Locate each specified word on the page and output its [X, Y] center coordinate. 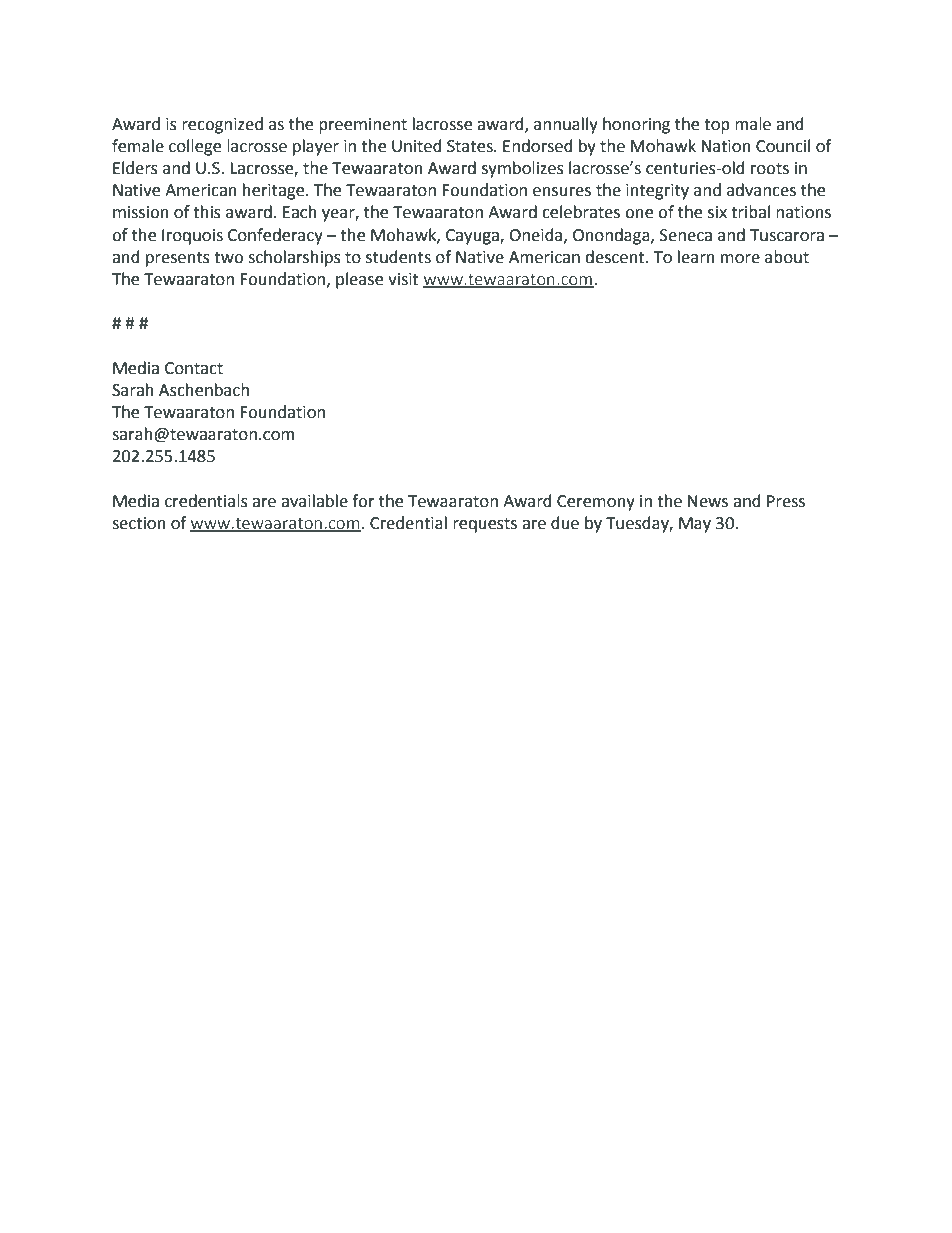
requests [485, 525]
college [195, 147]
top [717, 126]
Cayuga [473, 237]
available [314, 501]
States [471, 146]
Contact [194, 368]
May [695, 525]
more [740, 259]
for [363, 501]
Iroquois [192, 237]
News [708, 501]
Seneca [686, 235]
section [139, 523]
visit [403, 279]
